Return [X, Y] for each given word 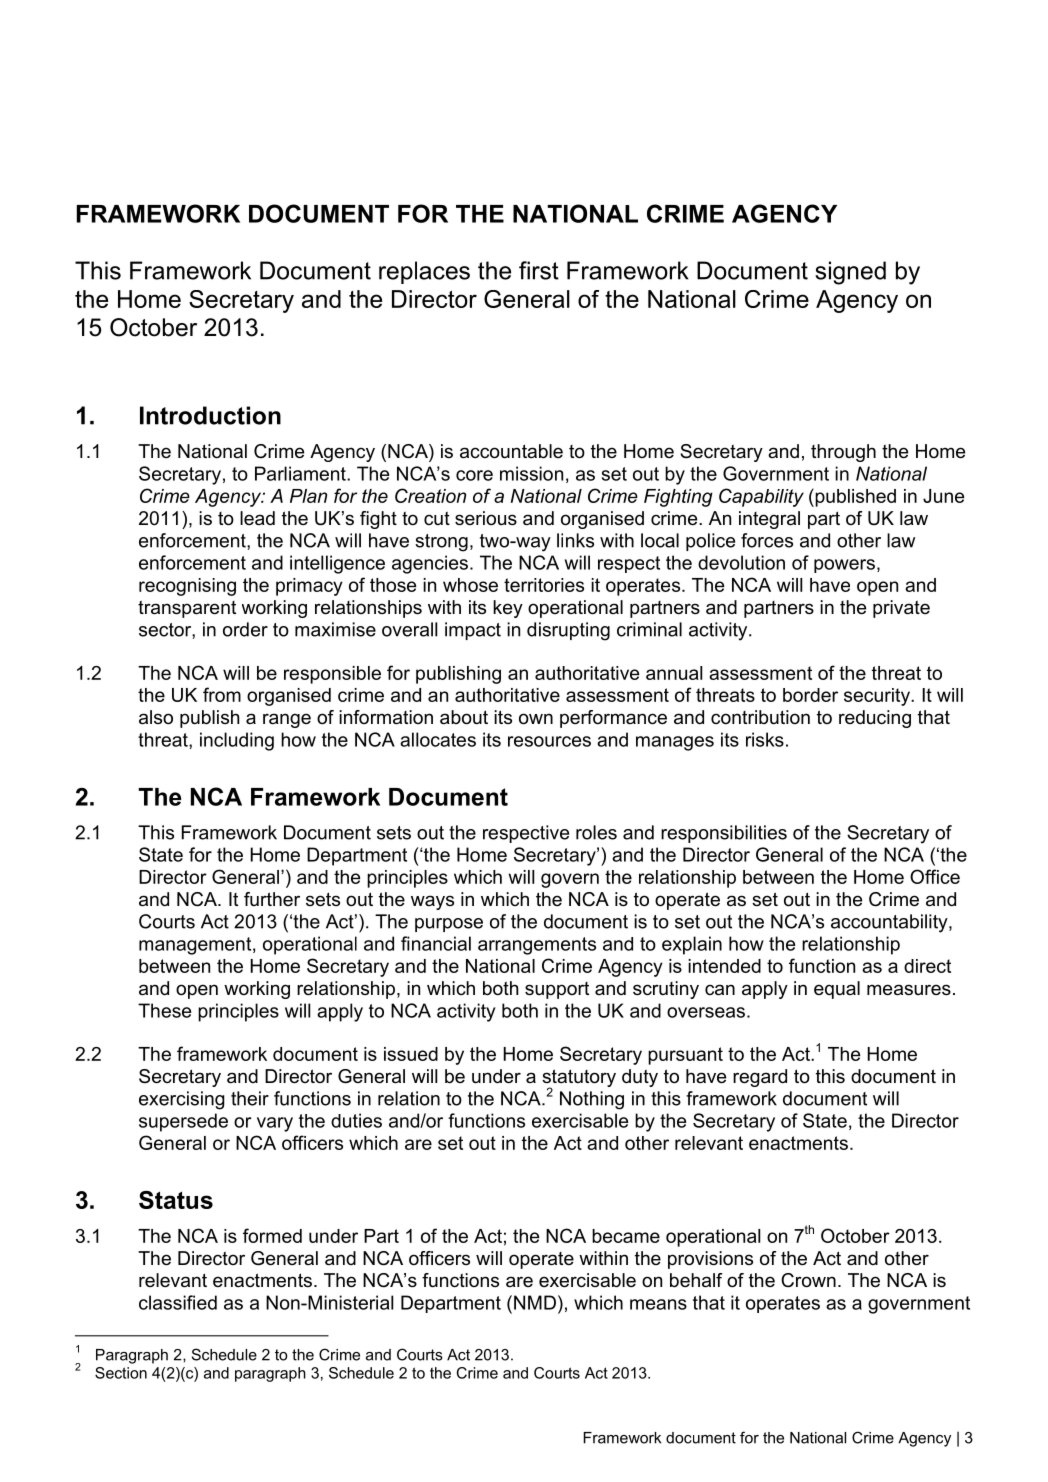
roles [596, 832]
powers [844, 566]
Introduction [210, 415]
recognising [187, 587]
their [250, 1098]
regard [760, 1078]
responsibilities [724, 834]
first [539, 270]
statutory [579, 1079]
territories [544, 585]
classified [178, 1302]
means [658, 1304]
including [237, 741]
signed [850, 273]
